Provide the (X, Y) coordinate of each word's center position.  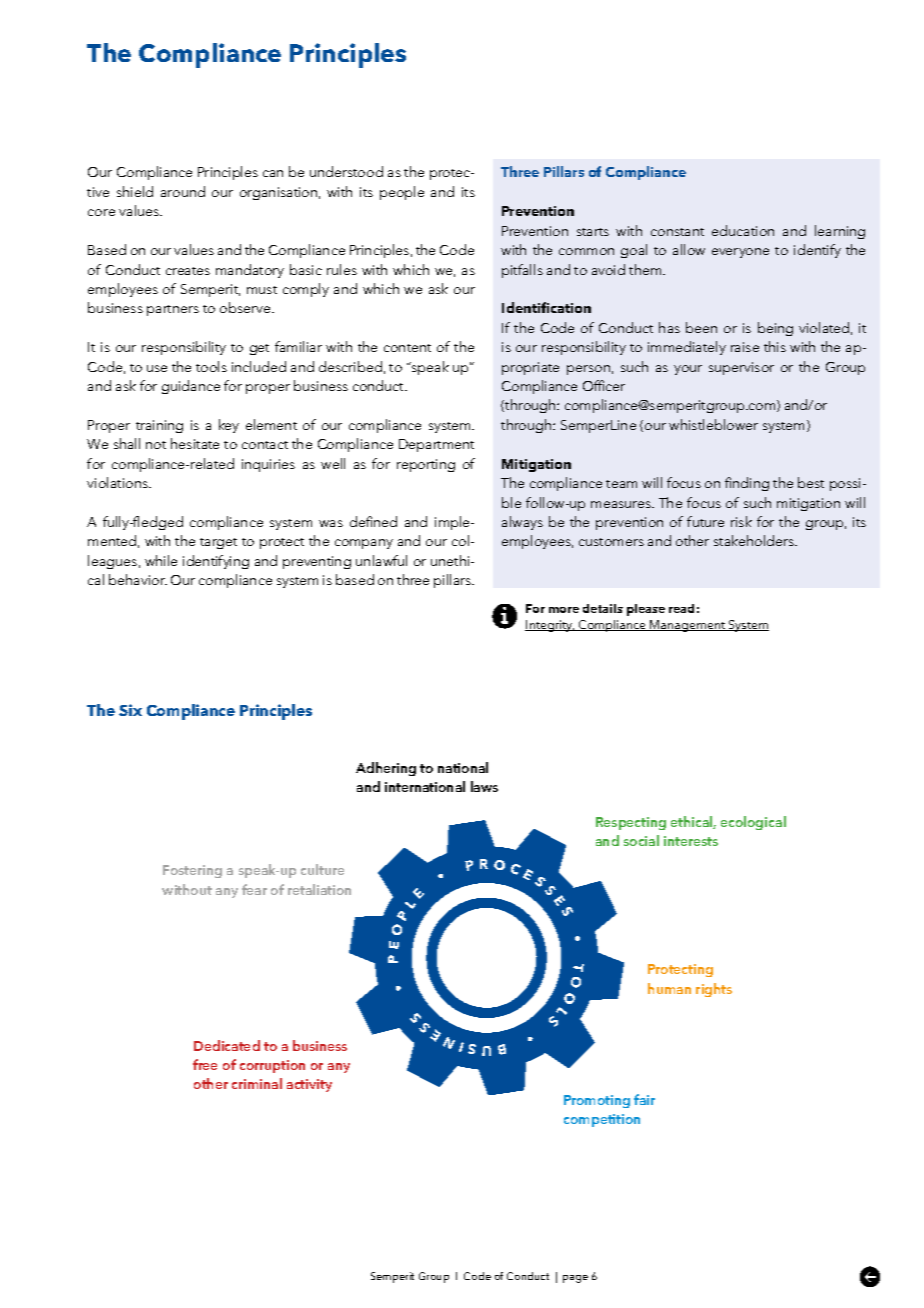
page (575, 1279)
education (743, 230)
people (402, 193)
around (183, 191)
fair (644, 1099)
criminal (257, 1083)
